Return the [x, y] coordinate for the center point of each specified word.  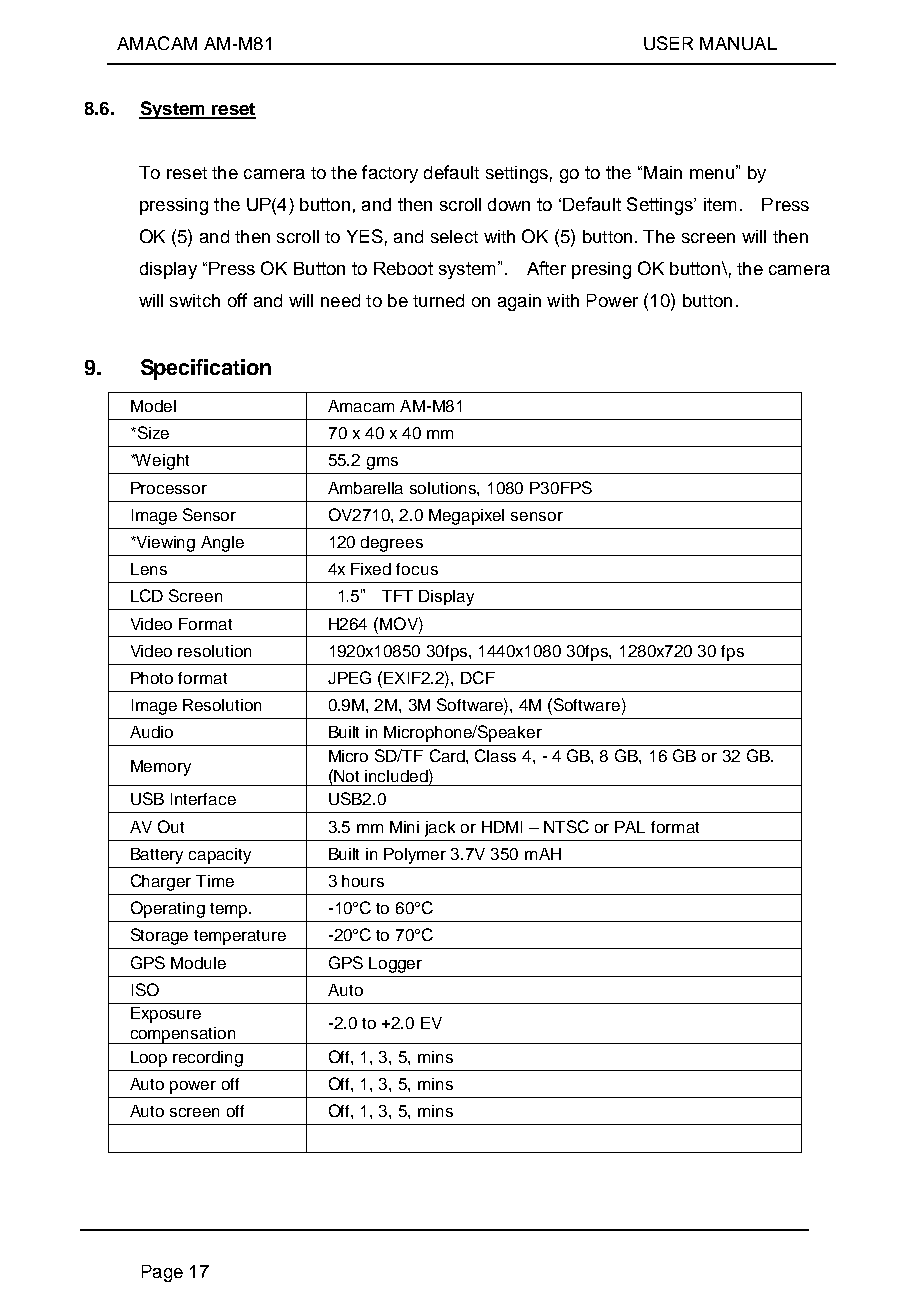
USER [668, 43]
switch [195, 300]
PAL [630, 827]
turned [438, 300]
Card [448, 755]
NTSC [566, 826]
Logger [395, 965]
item [720, 204]
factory [390, 174]
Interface [203, 799]
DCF [478, 677]
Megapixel [466, 517]
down [509, 204]
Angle [222, 544]
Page [162, 1273]
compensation [183, 1035]
